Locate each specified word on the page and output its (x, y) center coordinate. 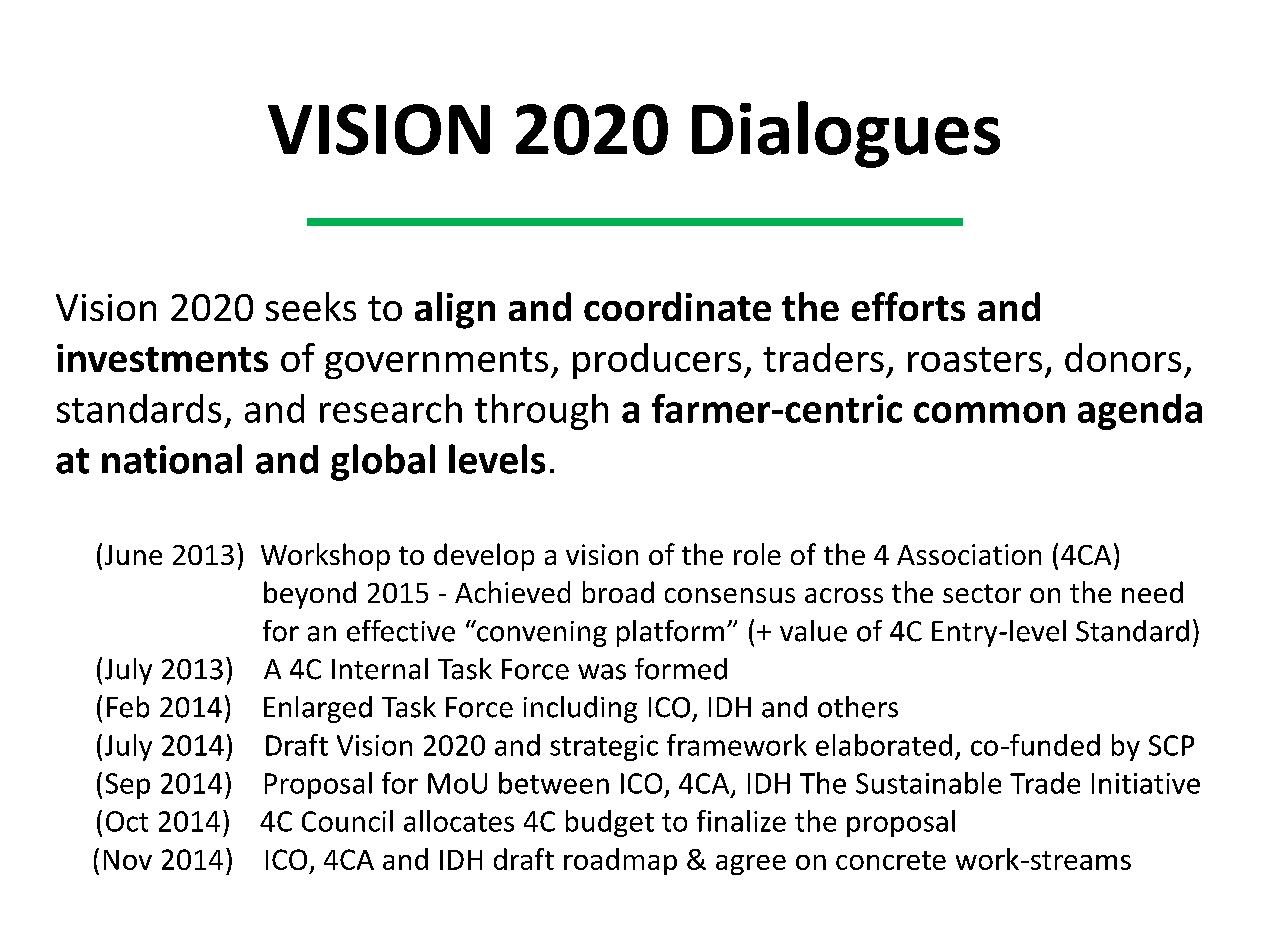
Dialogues (846, 134)
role (757, 554)
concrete (891, 860)
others (858, 707)
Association (969, 554)
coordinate (677, 306)
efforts (908, 306)
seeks (311, 306)
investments (162, 358)
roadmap (620, 861)
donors (1123, 357)
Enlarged (318, 709)
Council (347, 821)
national (172, 459)
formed (681, 669)
